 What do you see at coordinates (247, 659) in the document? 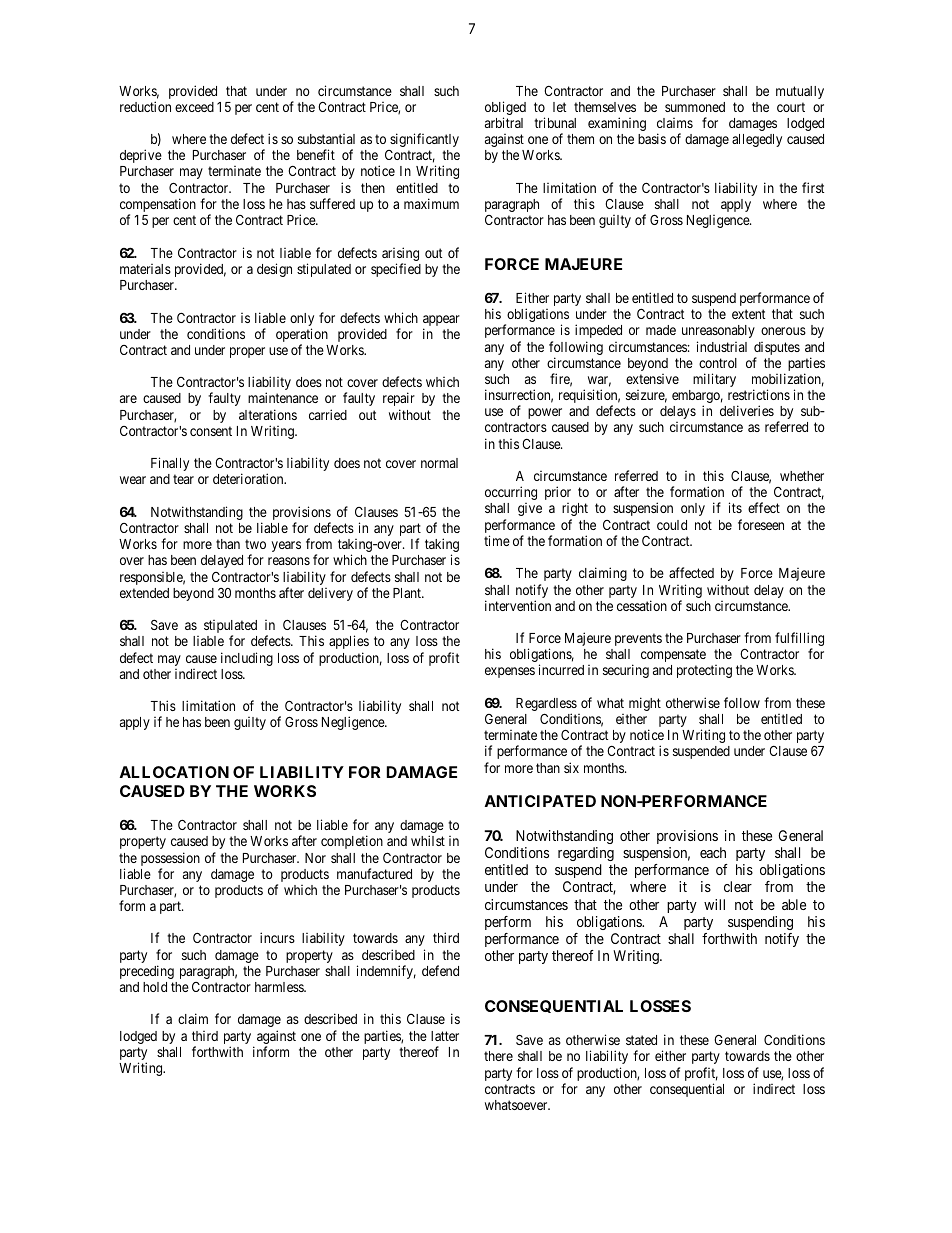
I see `including` at bounding box center [247, 659].
